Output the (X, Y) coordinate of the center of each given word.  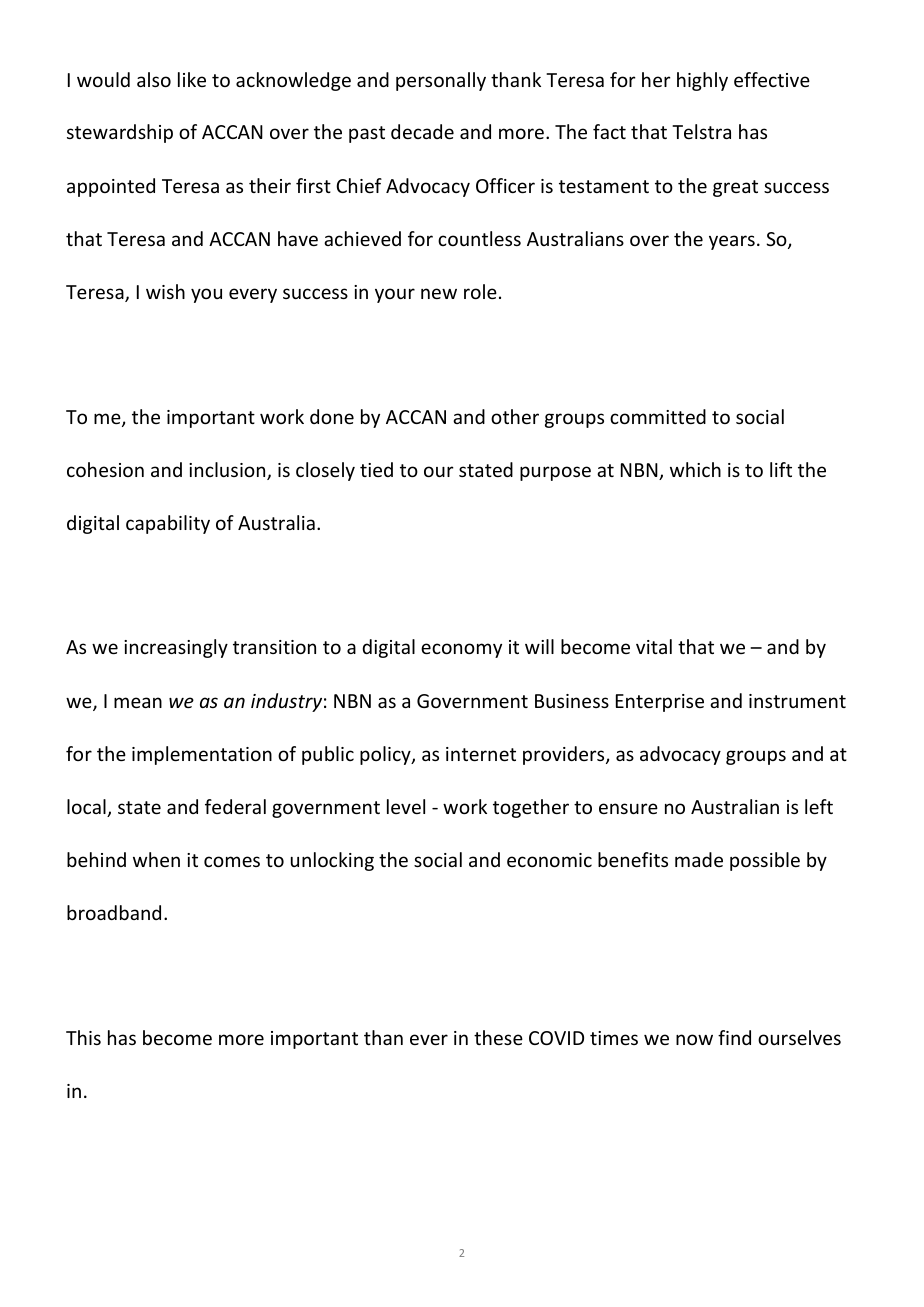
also (154, 79)
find (734, 1037)
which (695, 469)
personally (441, 81)
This (83, 1037)
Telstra (701, 131)
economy (461, 650)
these (498, 1037)
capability (168, 524)
